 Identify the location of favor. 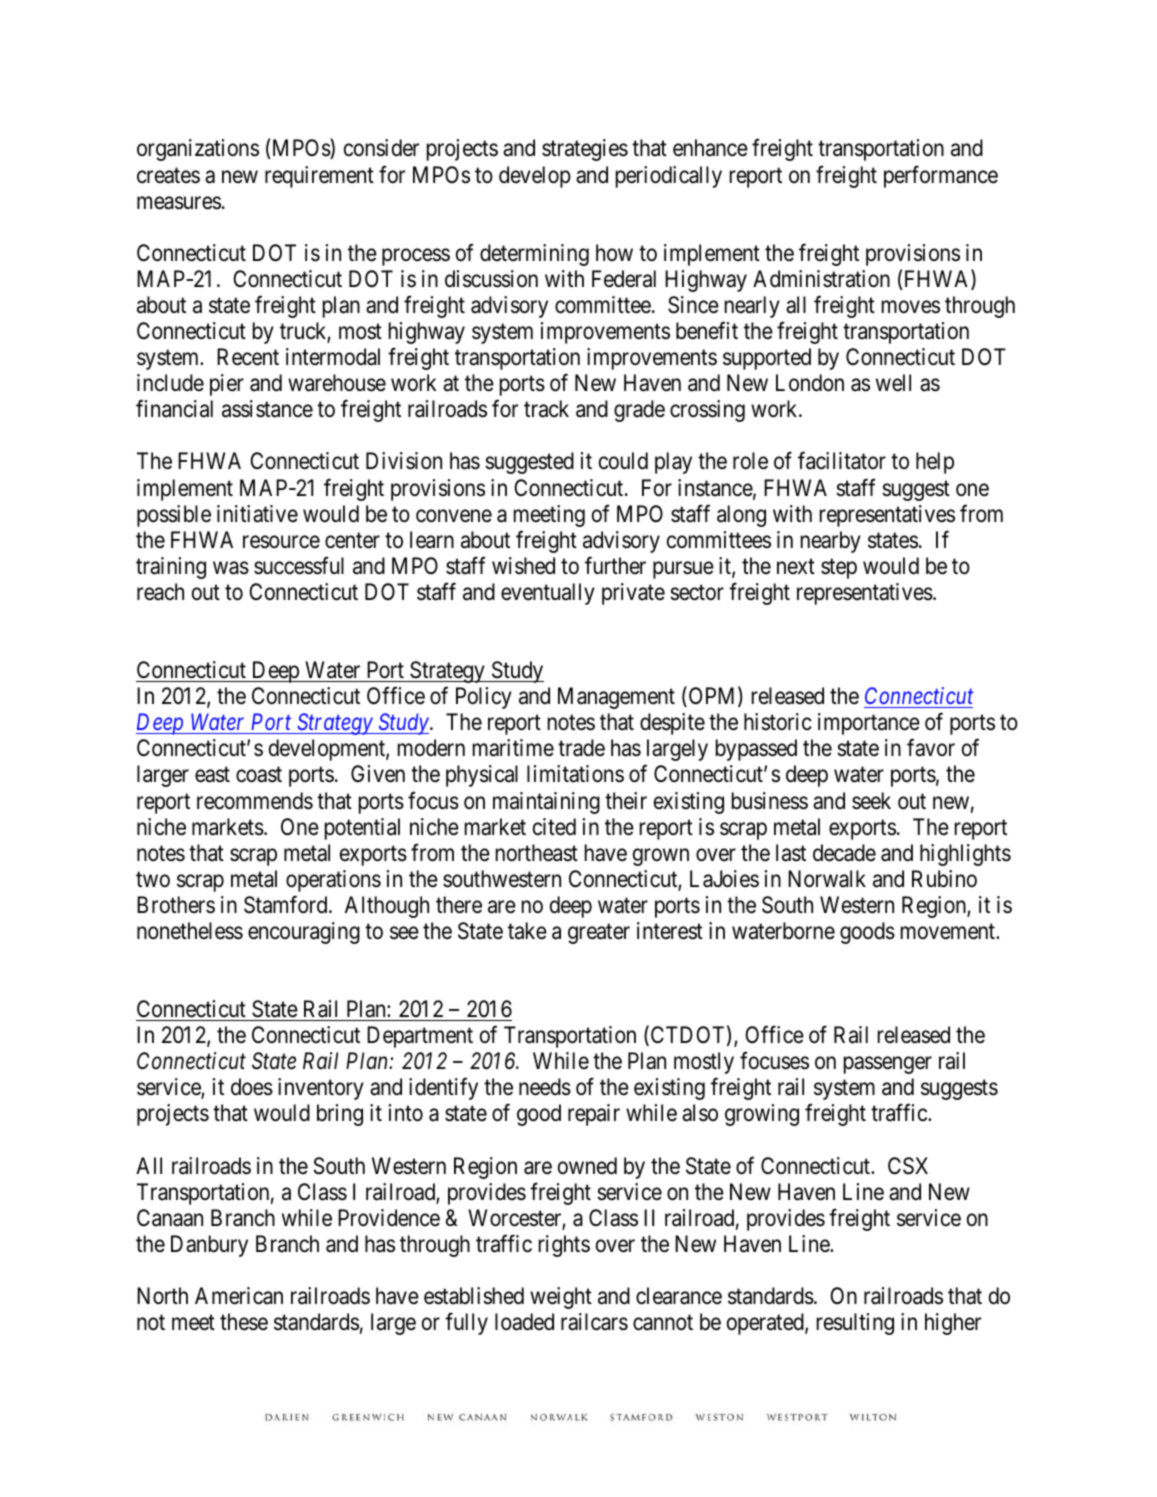
(931, 748).
